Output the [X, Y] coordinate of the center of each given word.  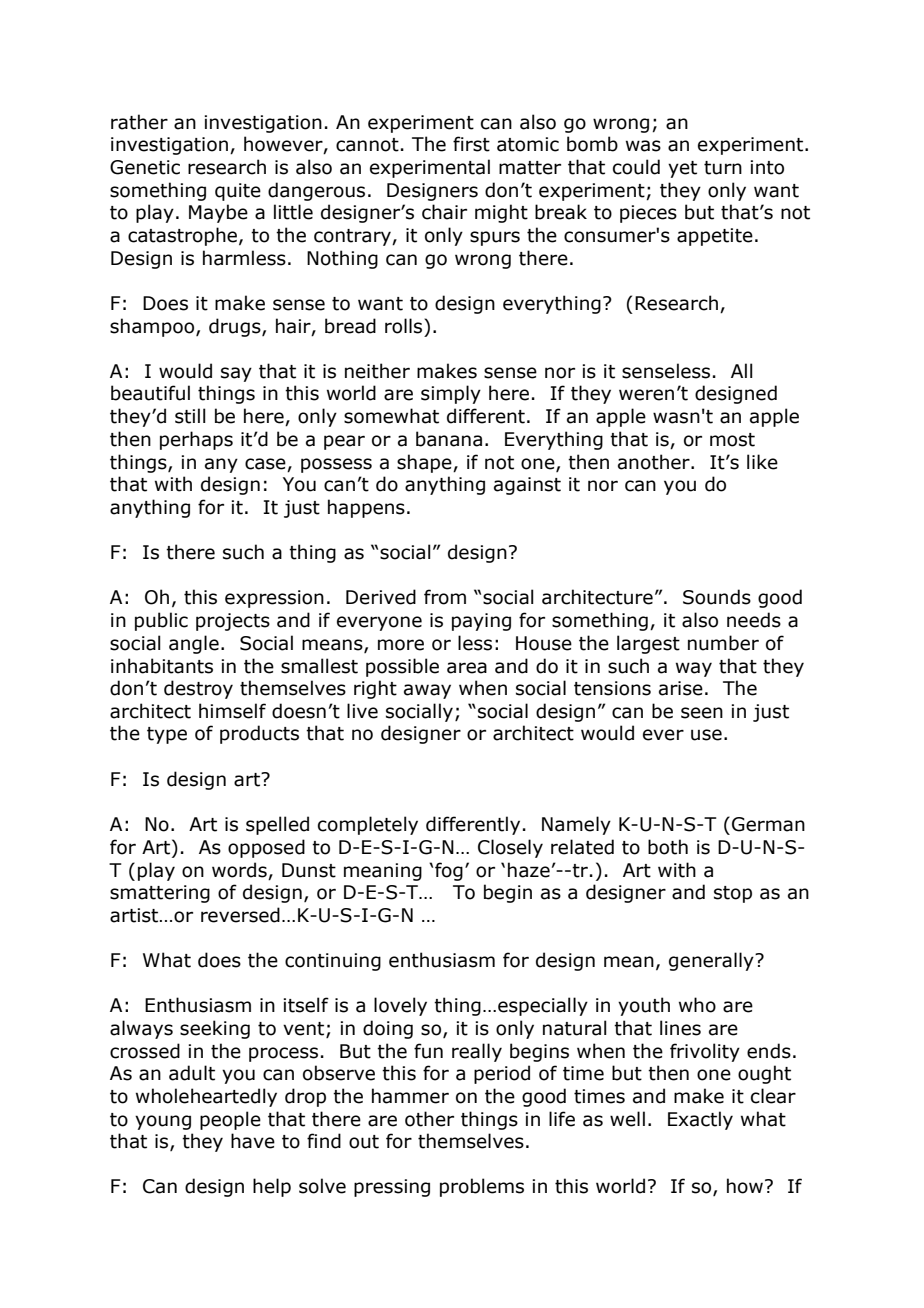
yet [682, 169]
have [253, 1141]
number [723, 643]
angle [194, 644]
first [471, 144]
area [467, 668]
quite [238, 192]
